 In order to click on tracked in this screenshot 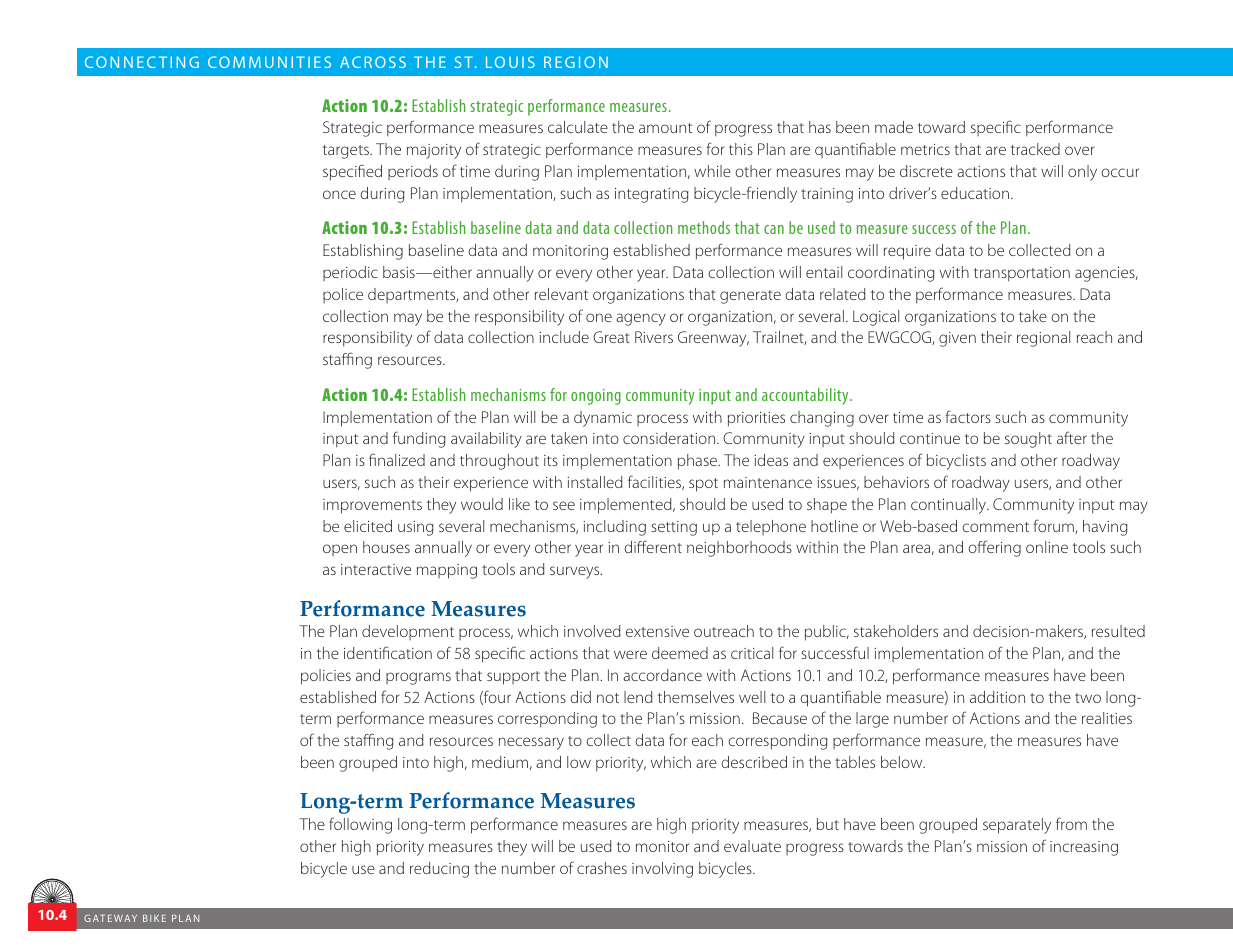, I will do `click(1035, 149)`.
